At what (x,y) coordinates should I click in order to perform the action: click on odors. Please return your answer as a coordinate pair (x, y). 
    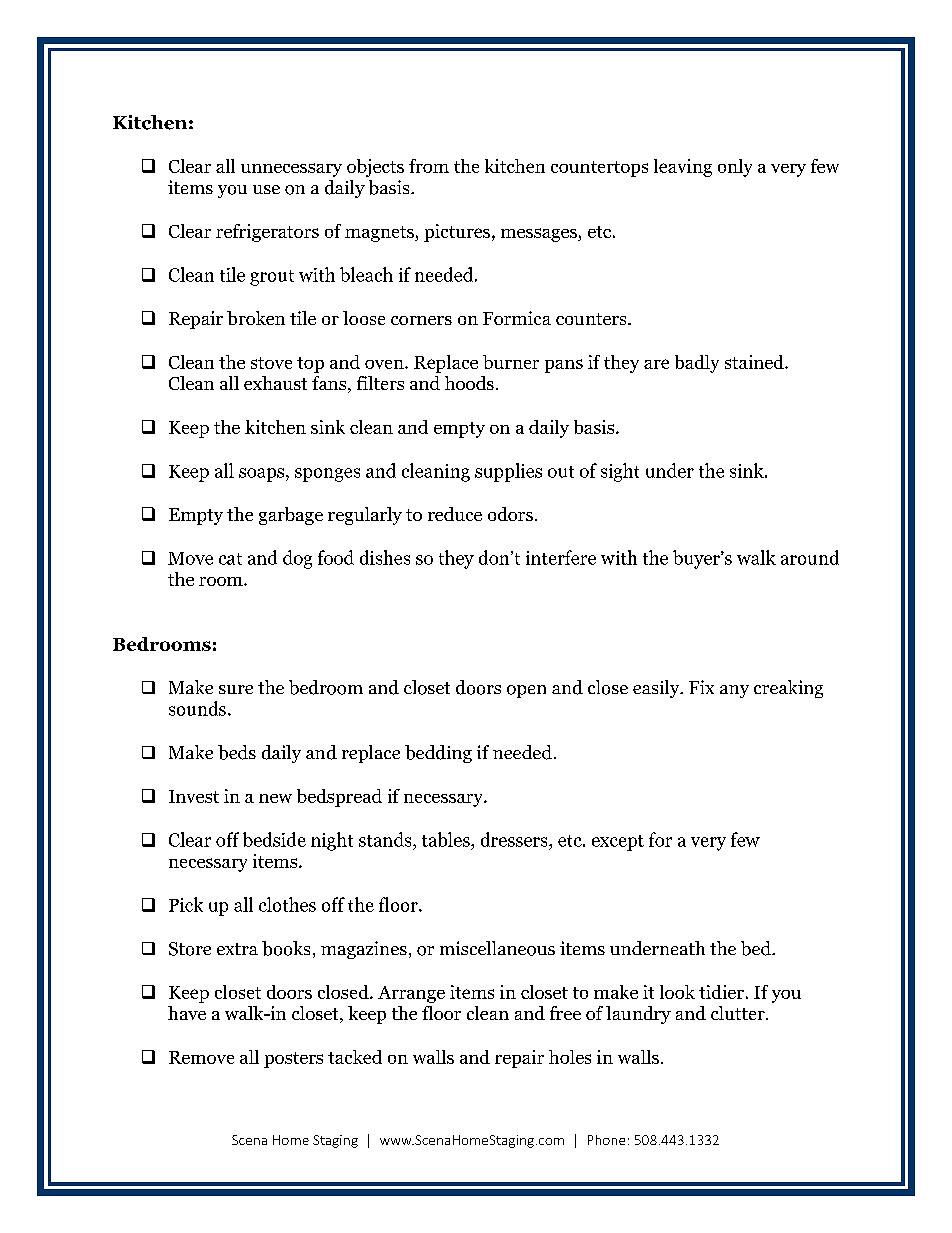
    Looking at the image, I should click on (510, 514).
